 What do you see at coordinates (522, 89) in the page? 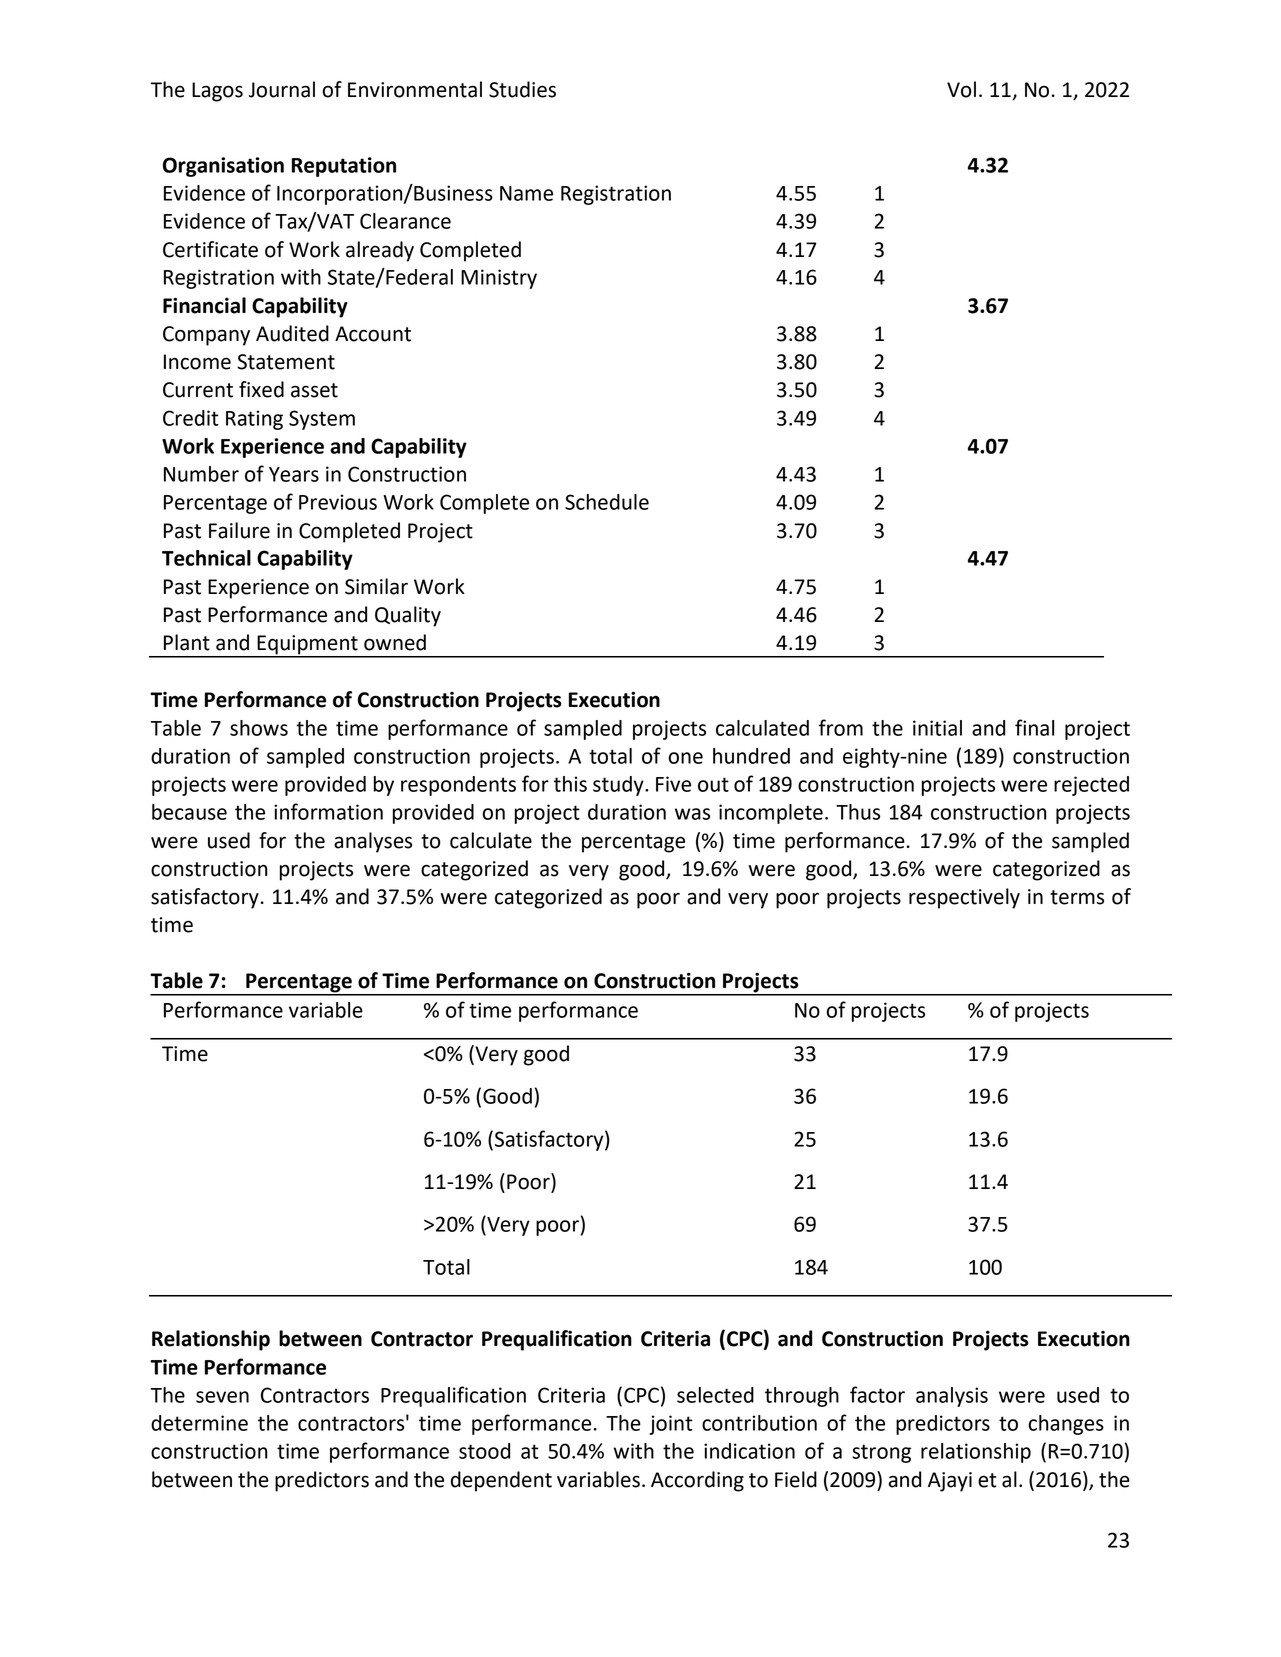
I see `Studies` at bounding box center [522, 89].
